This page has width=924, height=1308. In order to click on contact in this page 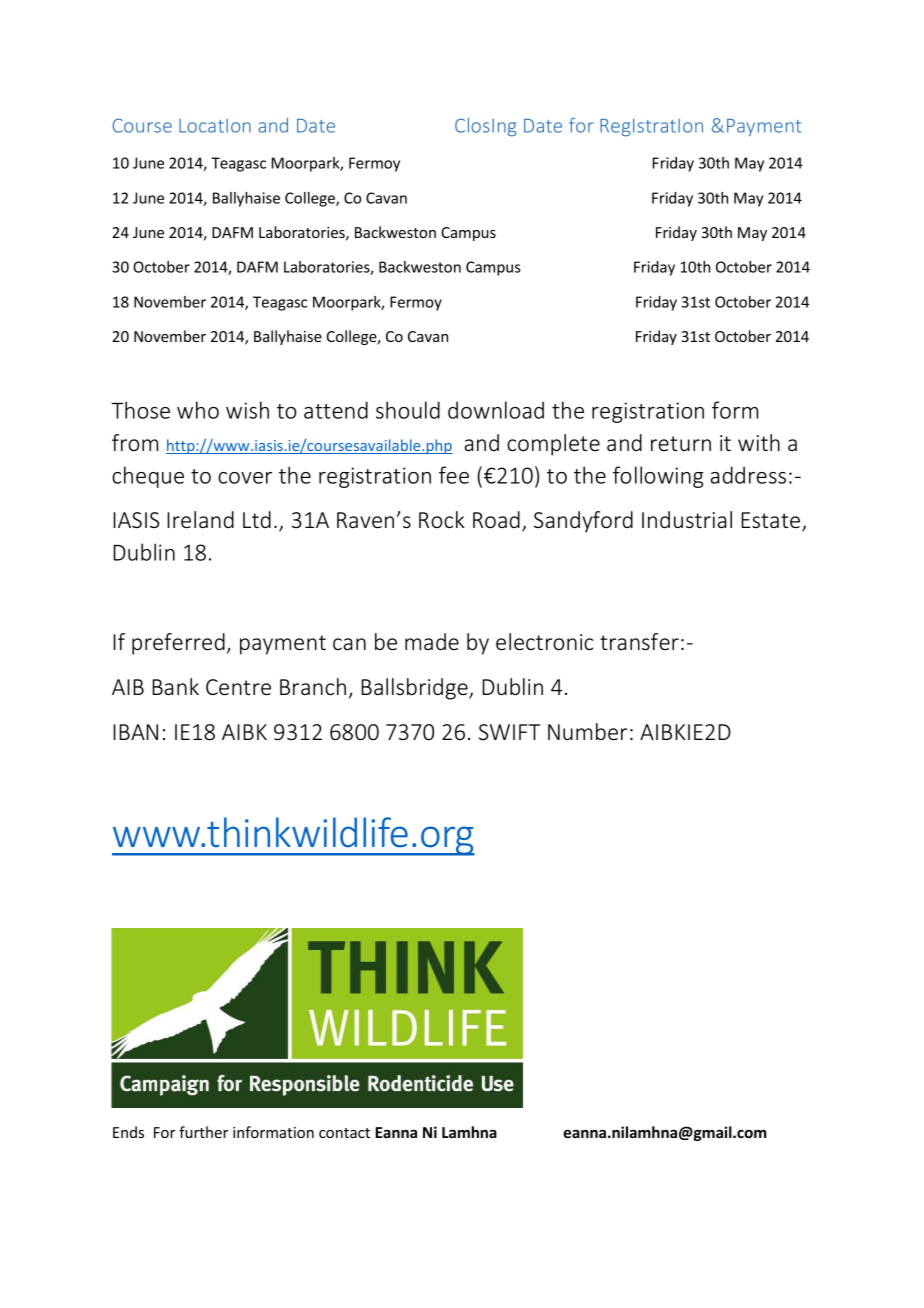, I will do `click(344, 1133)`.
